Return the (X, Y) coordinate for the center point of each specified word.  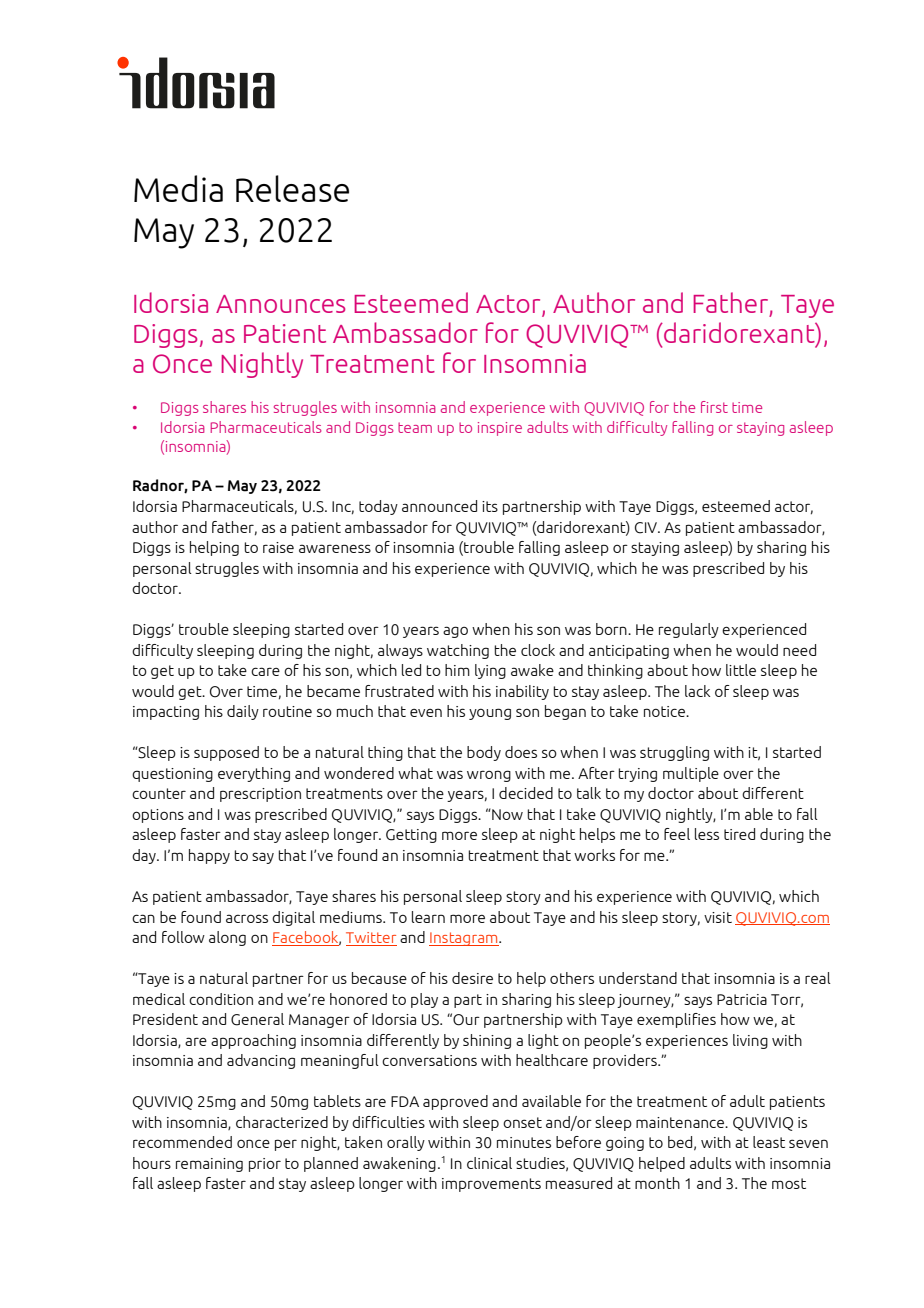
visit (718, 917)
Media (178, 188)
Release (292, 188)
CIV (647, 528)
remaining (209, 1165)
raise (278, 547)
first (714, 407)
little (741, 670)
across (247, 918)
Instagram (464, 939)
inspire (500, 429)
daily (243, 712)
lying (490, 671)
